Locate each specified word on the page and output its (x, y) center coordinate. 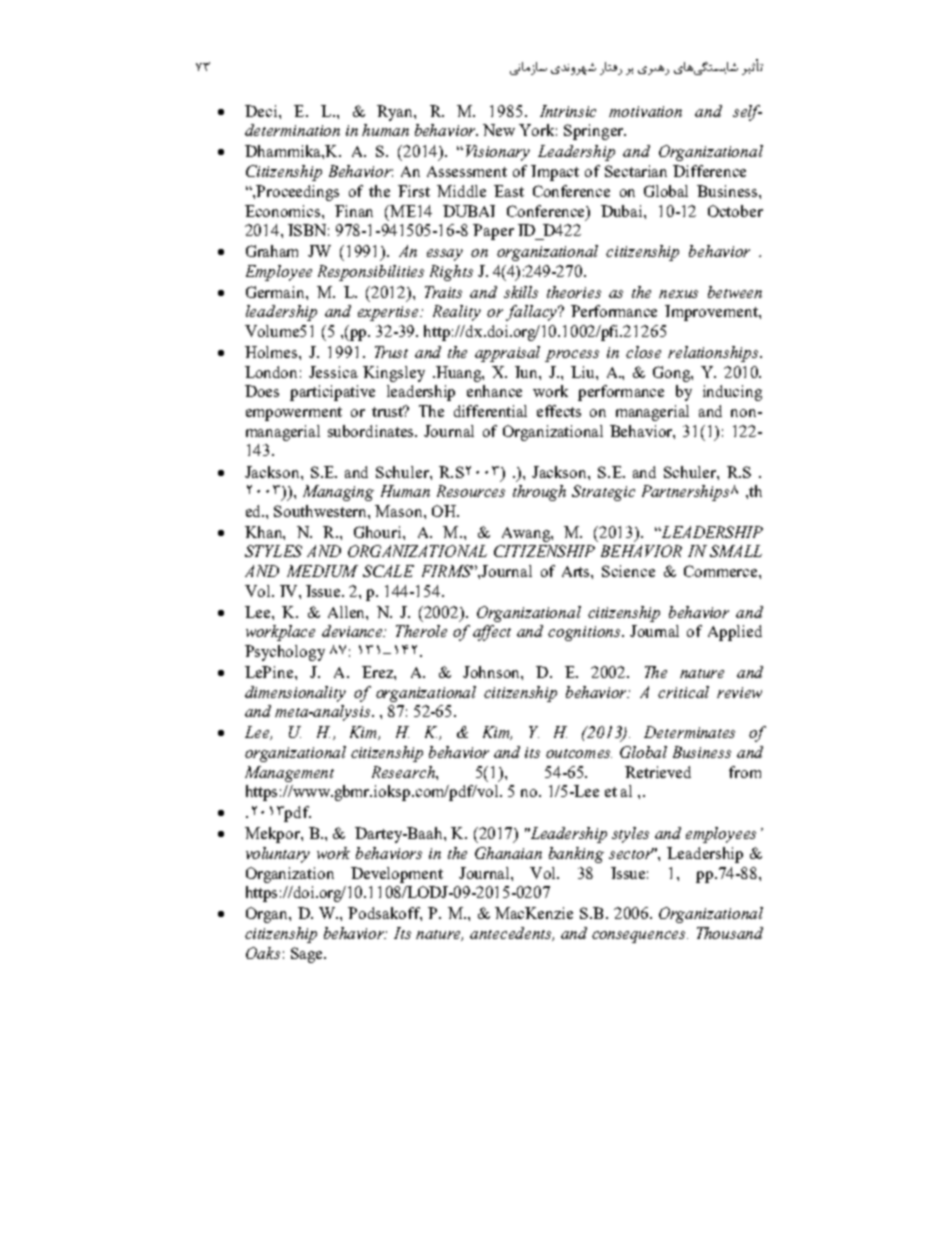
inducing (732, 393)
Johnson (492, 672)
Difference (709, 171)
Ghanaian (508, 853)
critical (683, 692)
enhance (494, 391)
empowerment (294, 414)
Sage (308, 955)
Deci (262, 111)
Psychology (285, 653)
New (499, 130)
